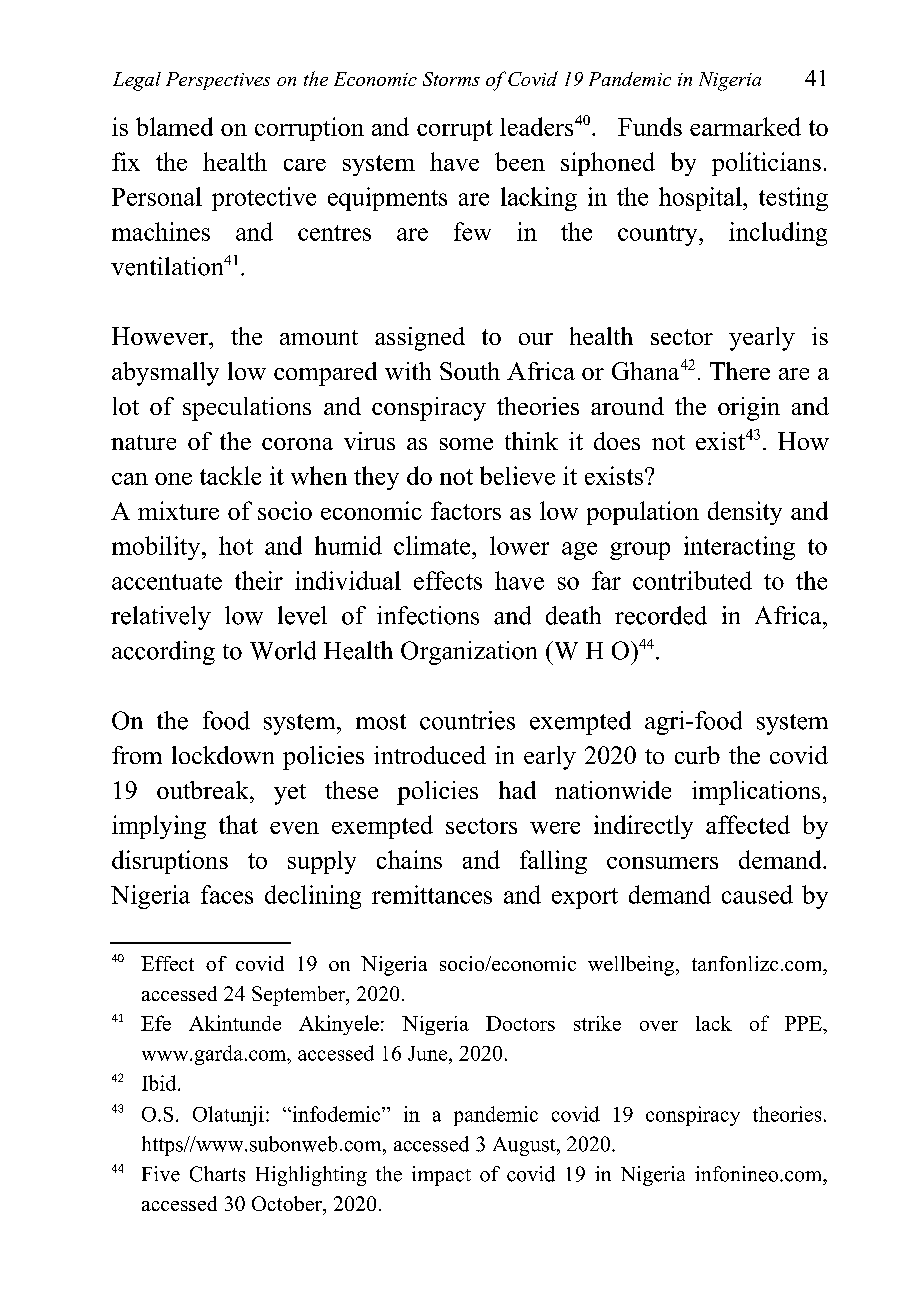 This screenshot has height=1311, width=924. I want to click on earmarked, so click(745, 126).
